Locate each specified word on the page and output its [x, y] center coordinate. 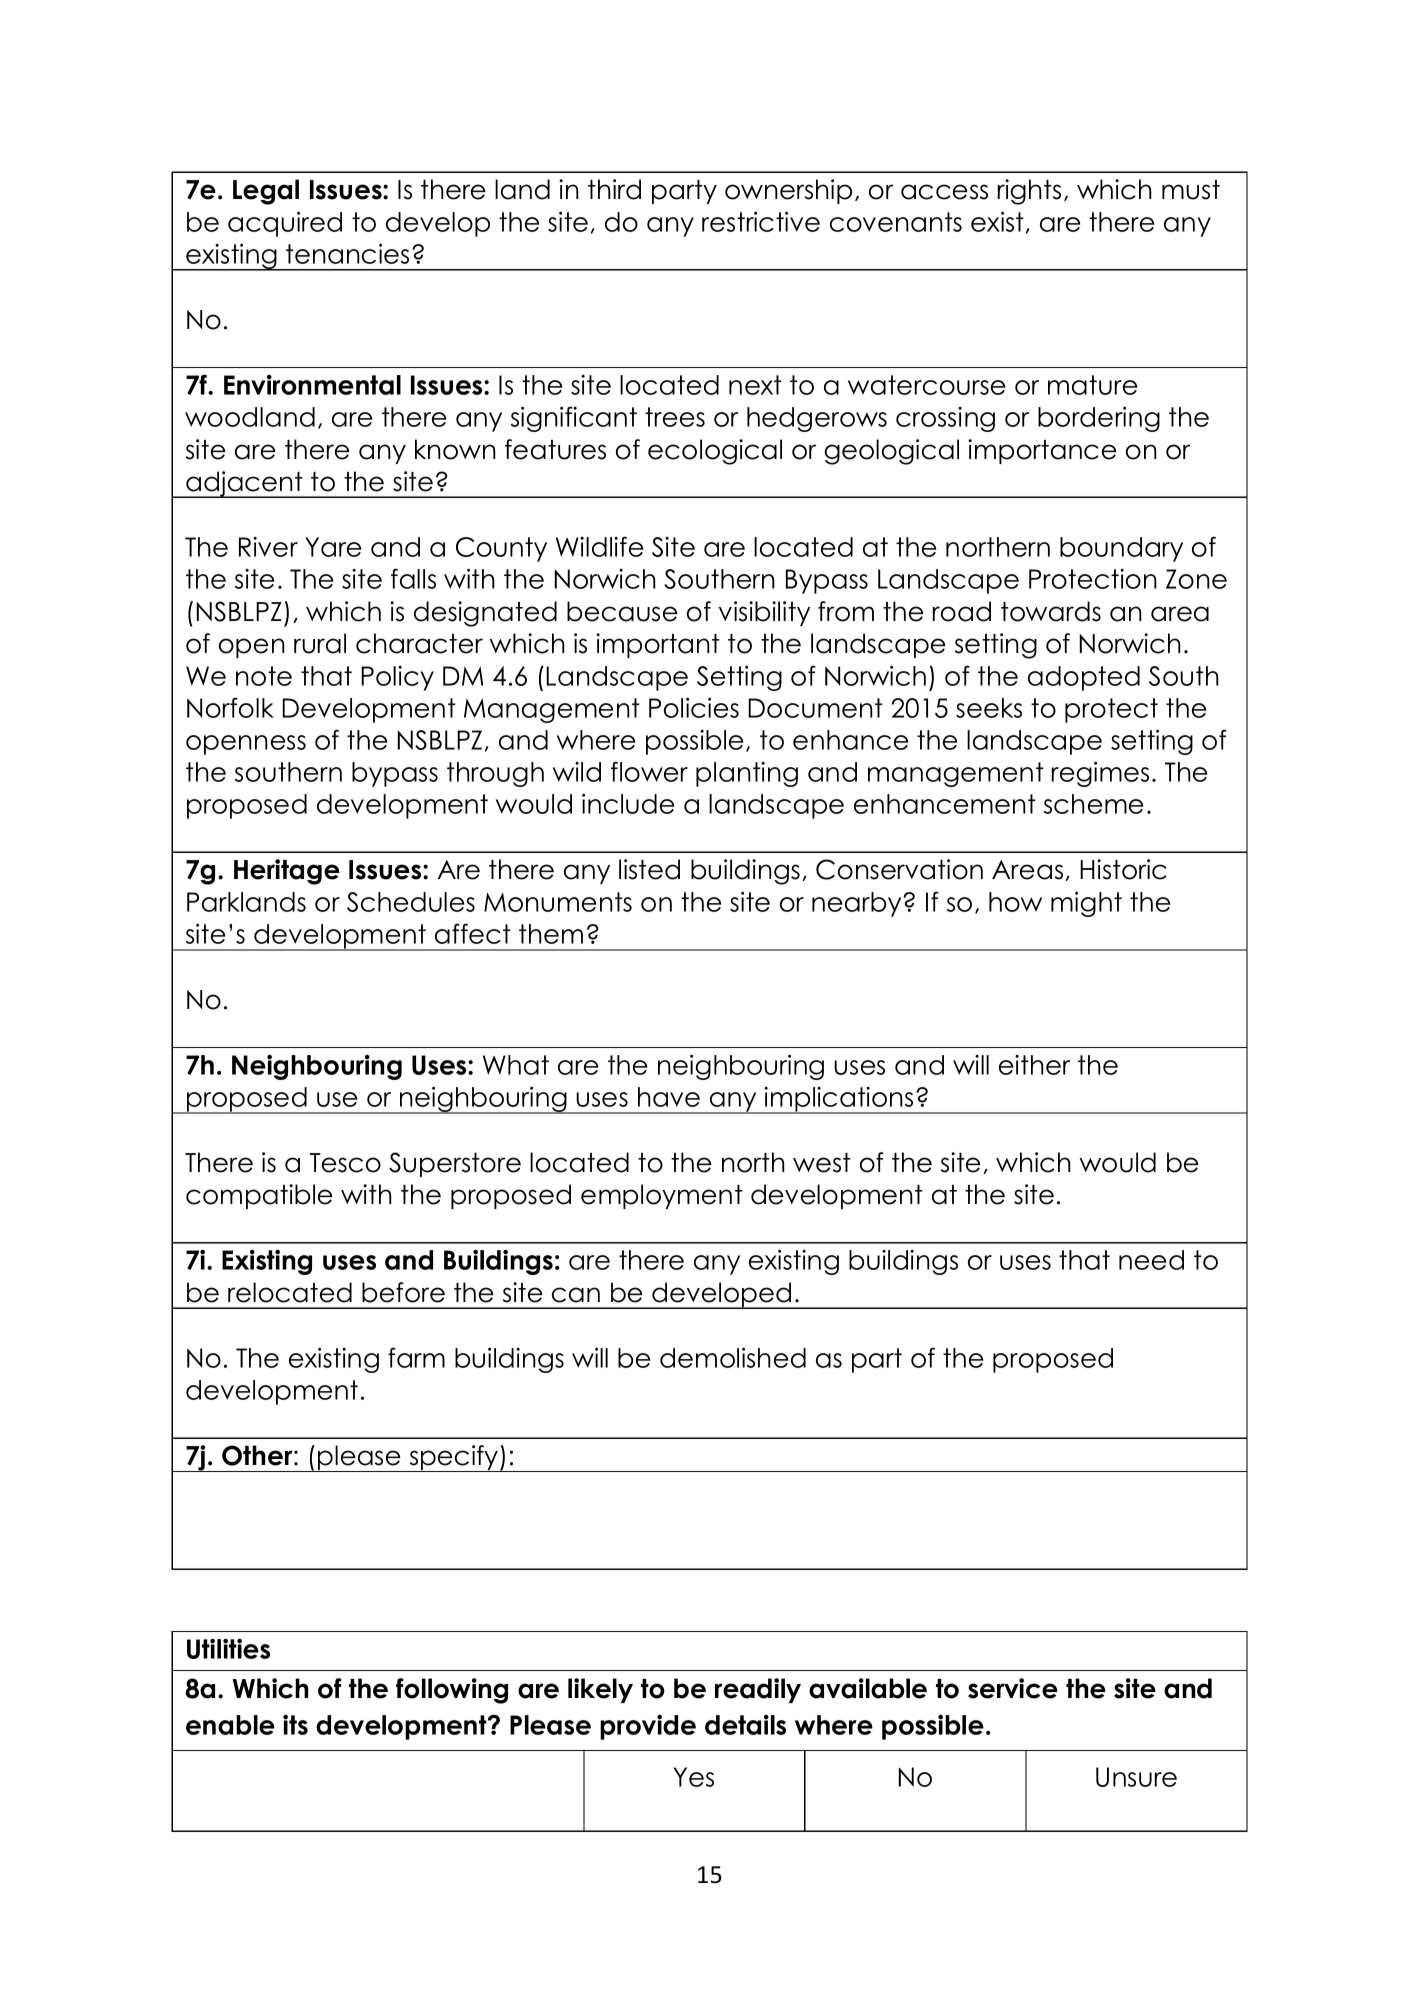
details [745, 1725]
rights [1029, 192]
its [295, 1724]
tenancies [347, 254]
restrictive [761, 222]
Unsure [1136, 1777]
